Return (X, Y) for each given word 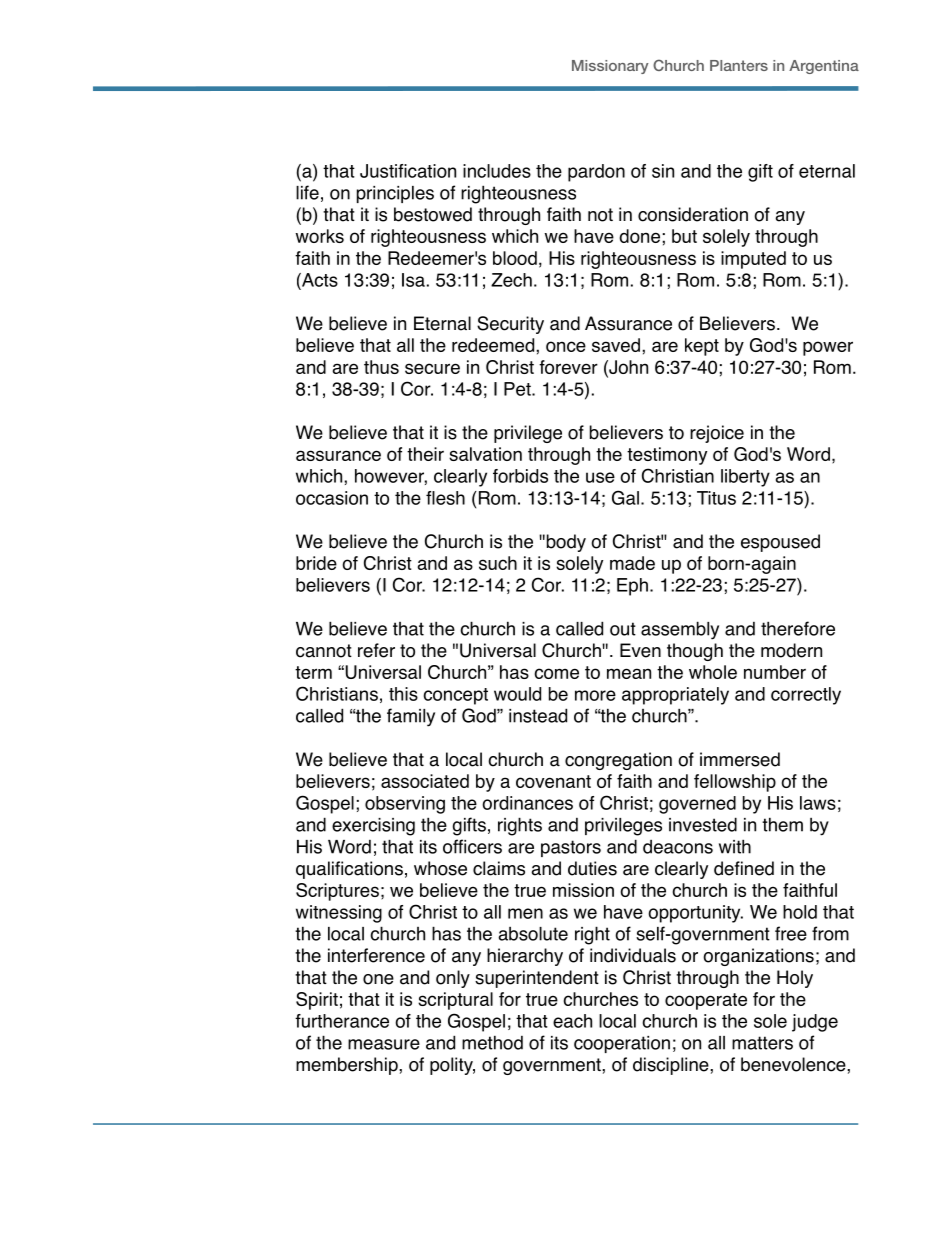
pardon (596, 173)
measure (384, 1044)
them (782, 824)
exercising (373, 827)
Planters (739, 65)
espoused (780, 543)
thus (381, 367)
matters (762, 1043)
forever (568, 367)
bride (316, 563)
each (572, 1021)
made (632, 563)
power (828, 348)
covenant (553, 781)
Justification (408, 171)
